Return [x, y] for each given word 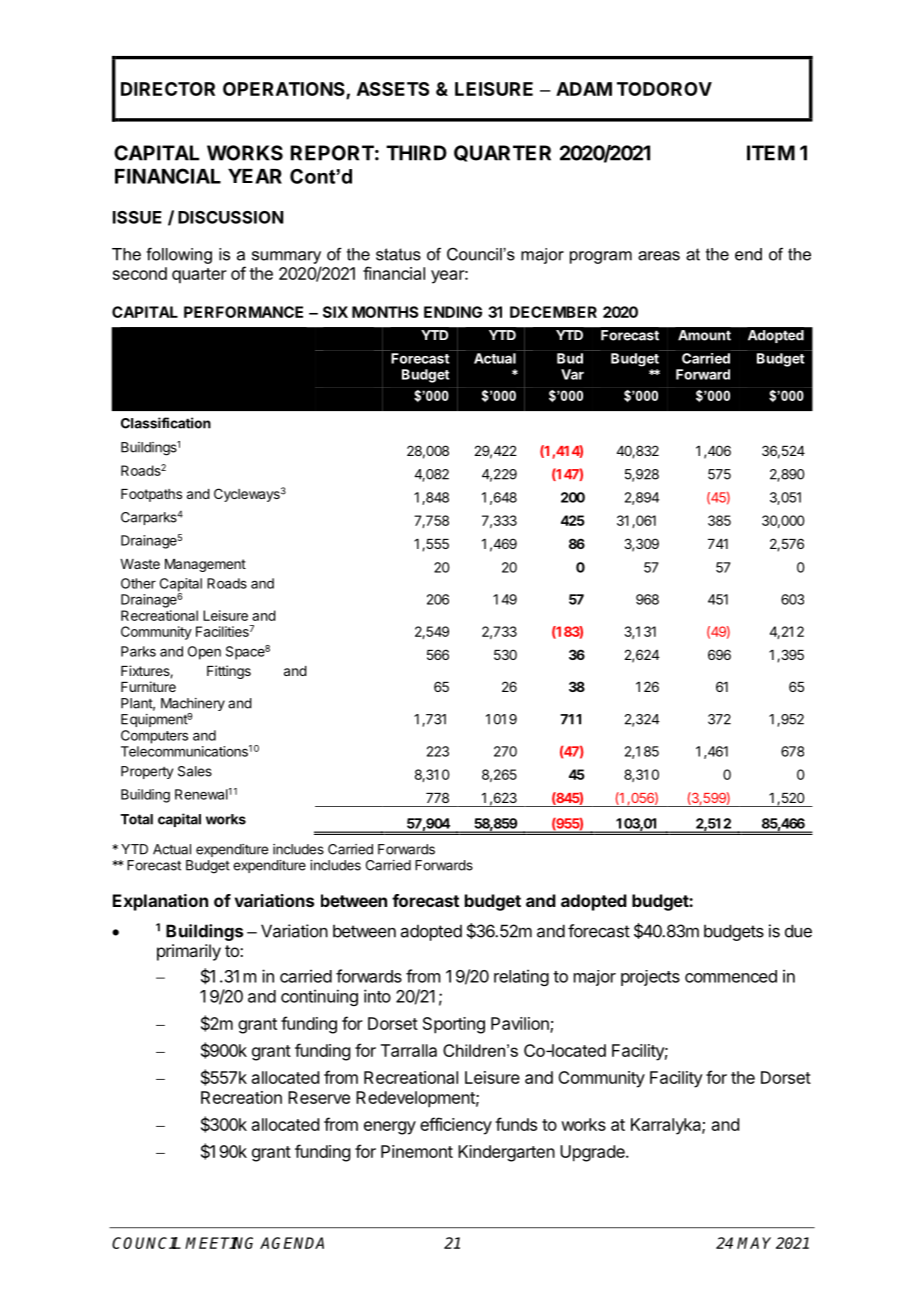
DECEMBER [553, 312]
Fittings [229, 672]
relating [521, 977]
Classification [166, 423]
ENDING [453, 312]
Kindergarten [506, 1153]
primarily [189, 952]
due [798, 931]
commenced [731, 976]
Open [204, 653]
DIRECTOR [168, 89]
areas [659, 256]
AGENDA [292, 1243]
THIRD [416, 153]
